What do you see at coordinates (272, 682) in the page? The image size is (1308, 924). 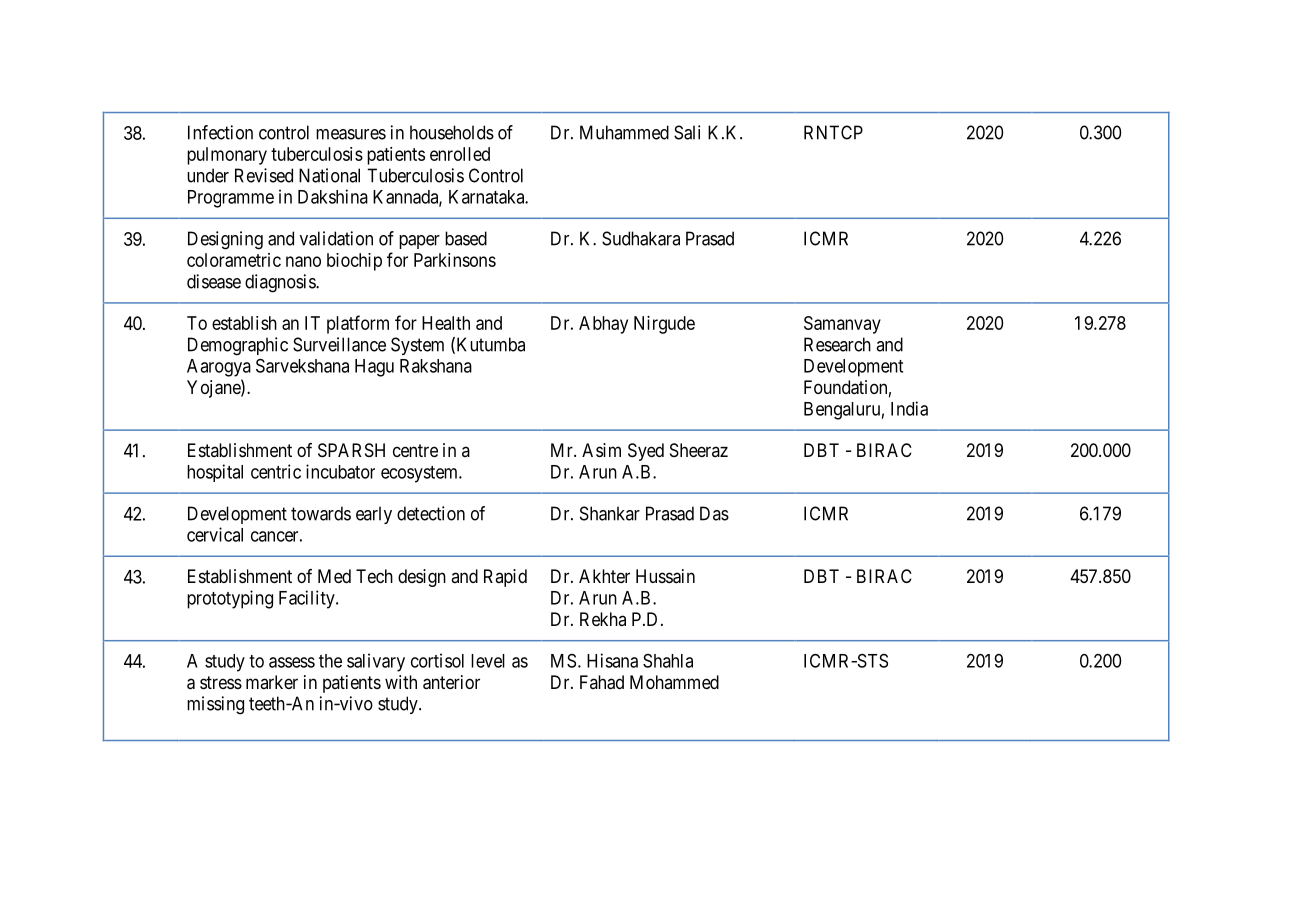 I see `marker` at bounding box center [272, 682].
